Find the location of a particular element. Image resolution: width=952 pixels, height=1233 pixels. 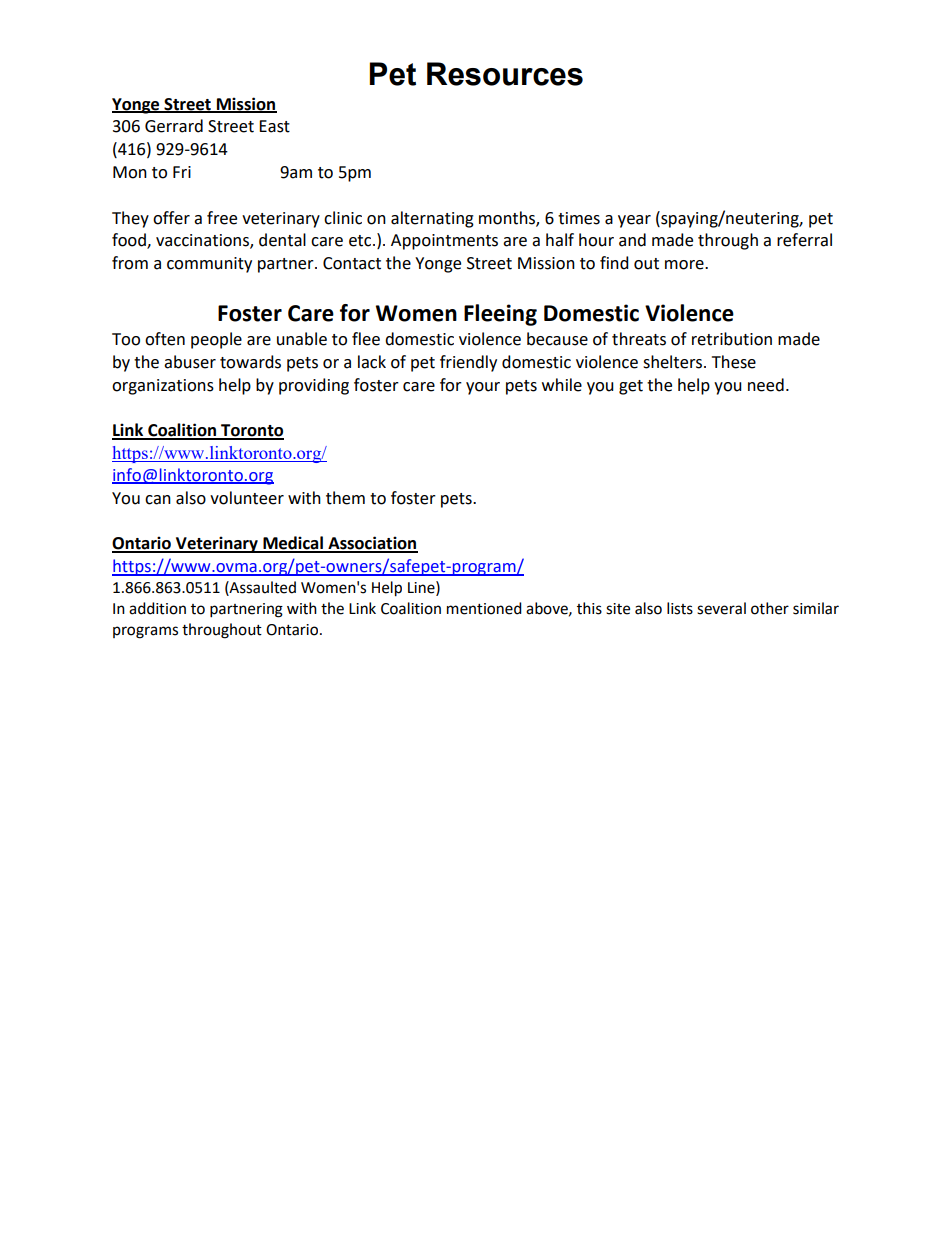

your is located at coordinates (483, 388).
